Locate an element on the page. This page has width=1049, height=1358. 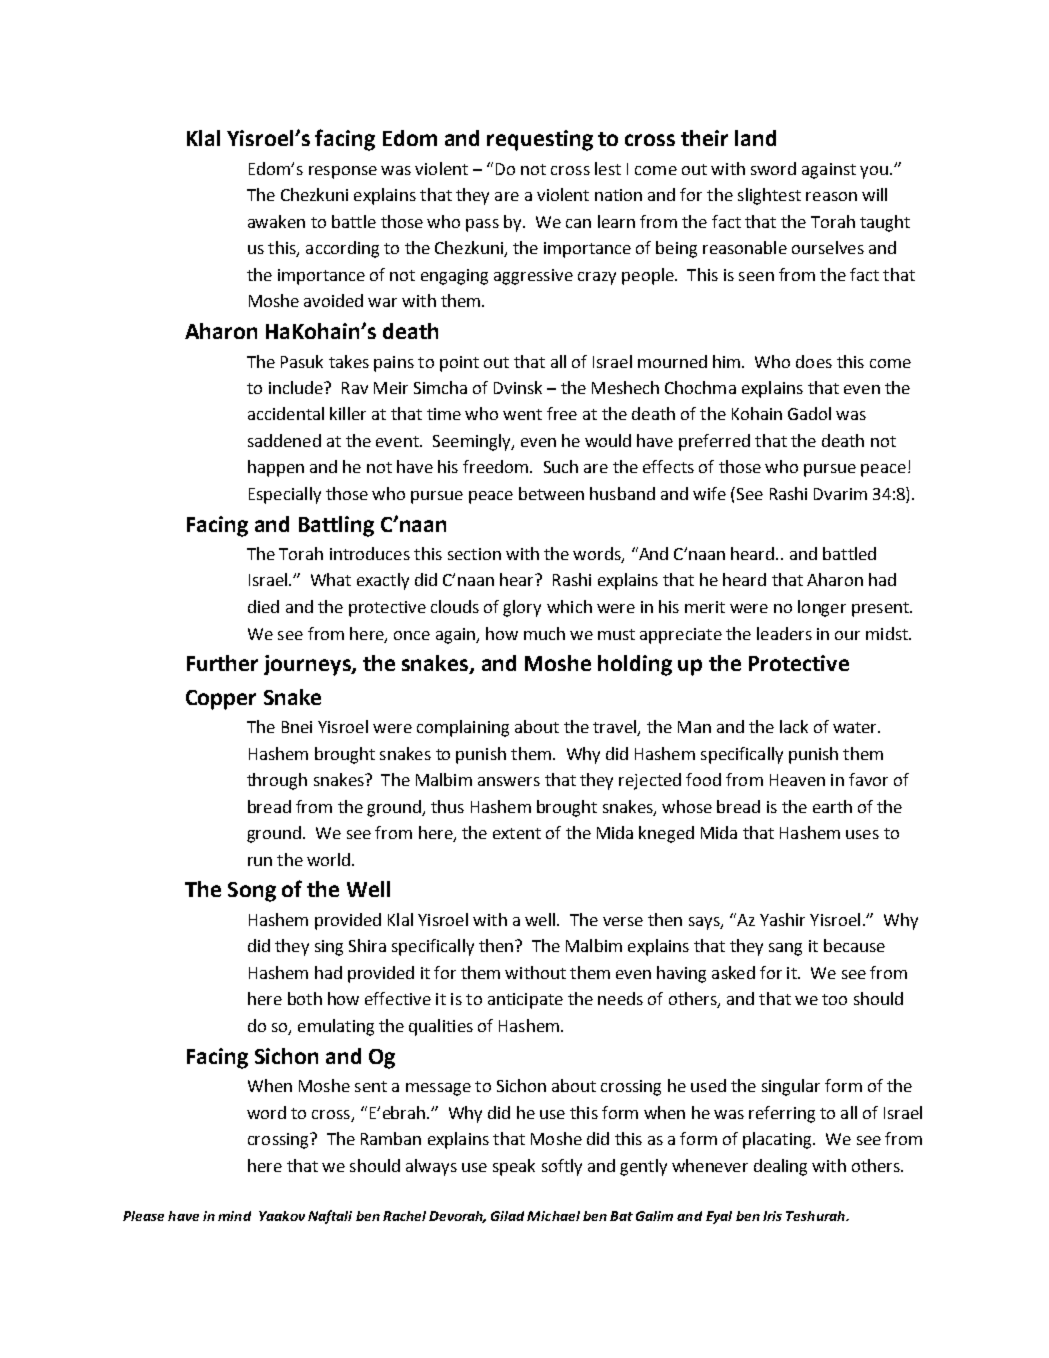
requesting is located at coordinates (540, 140).
